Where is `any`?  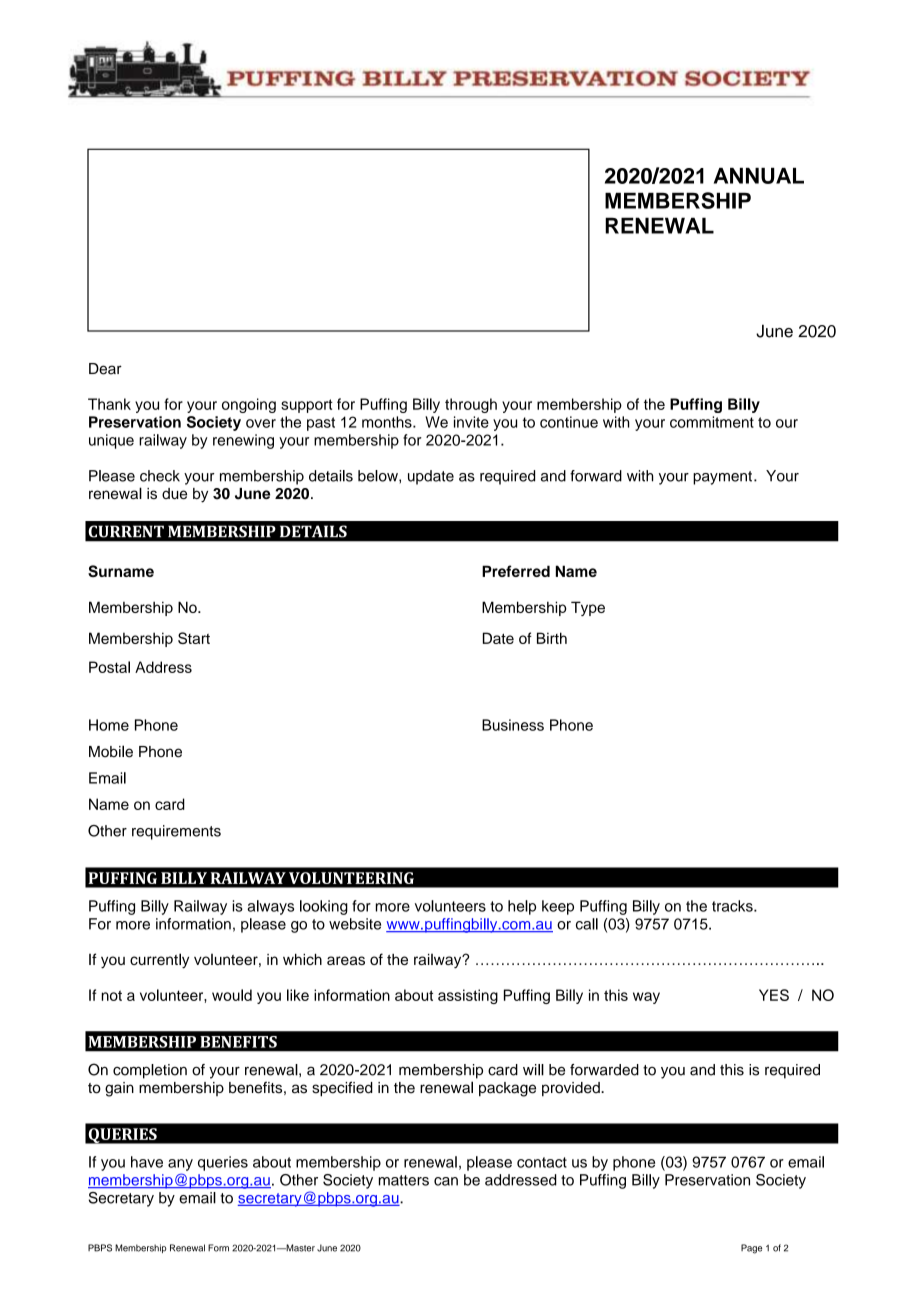
any is located at coordinates (180, 1165).
